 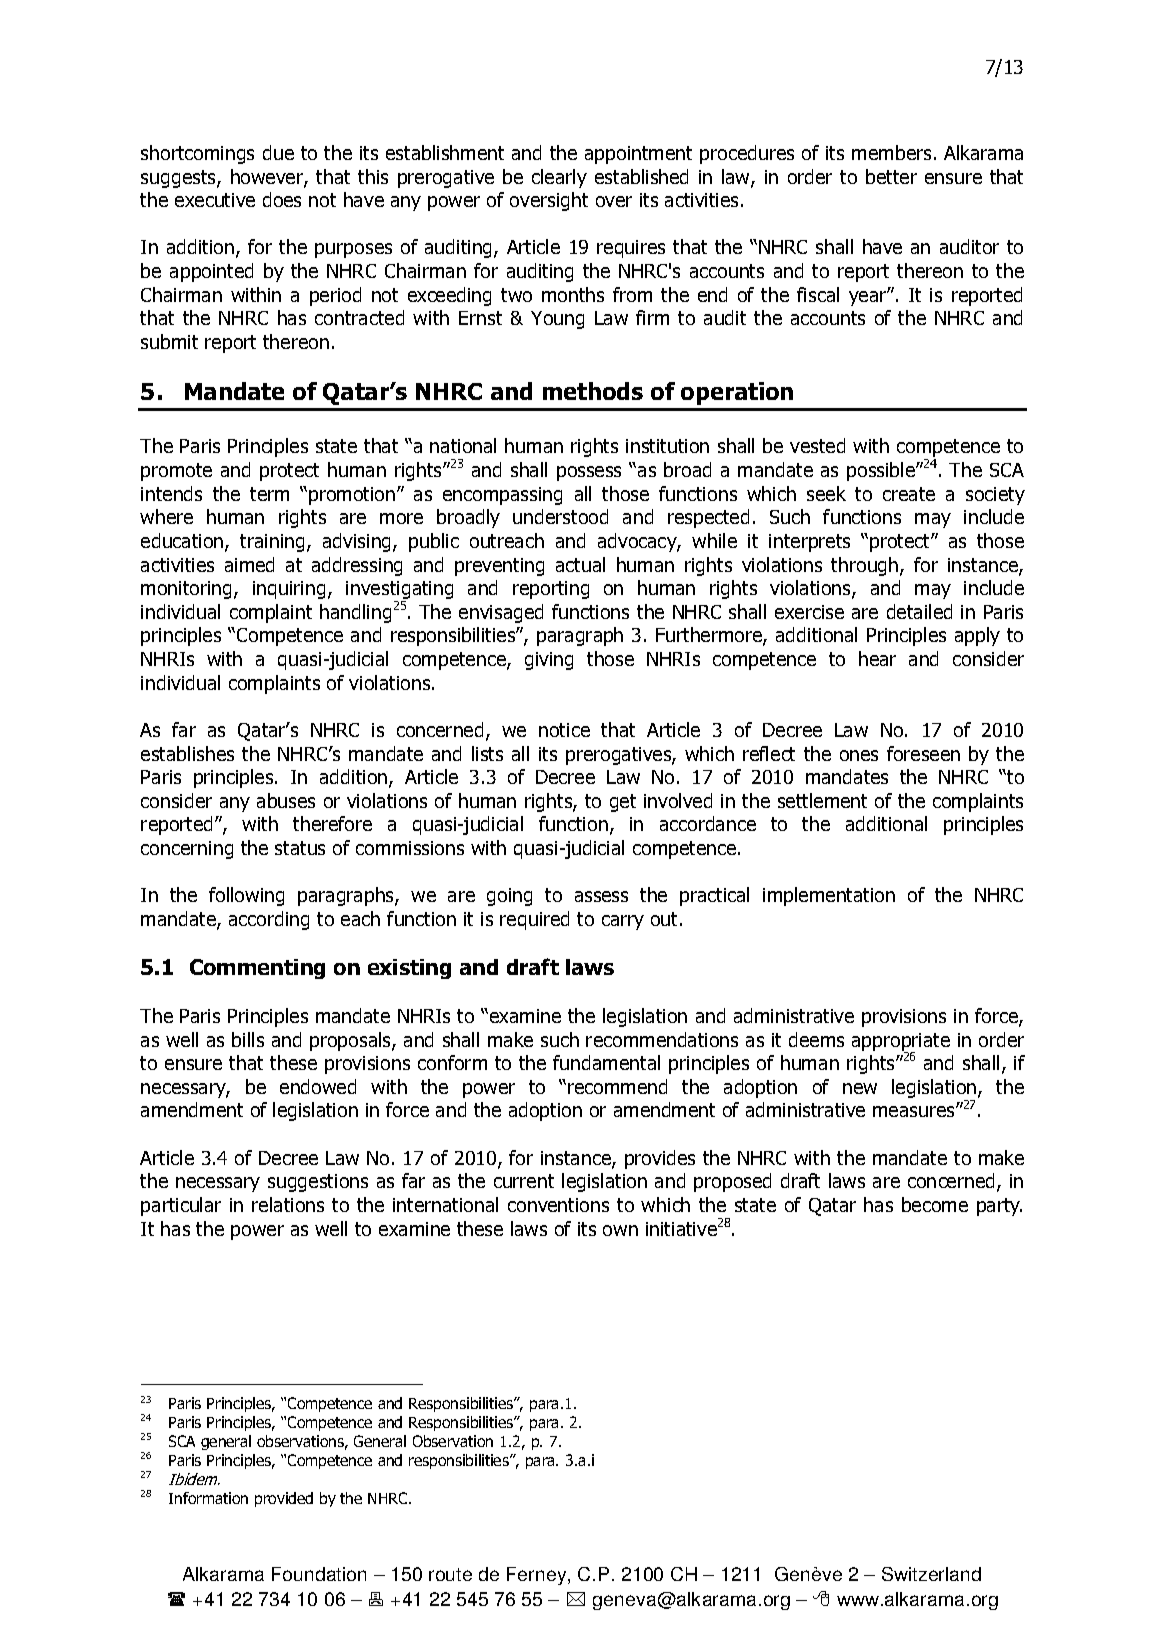 What do you see at coordinates (284, 1499) in the page?
I see `provided` at bounding box center [284, 1499].
